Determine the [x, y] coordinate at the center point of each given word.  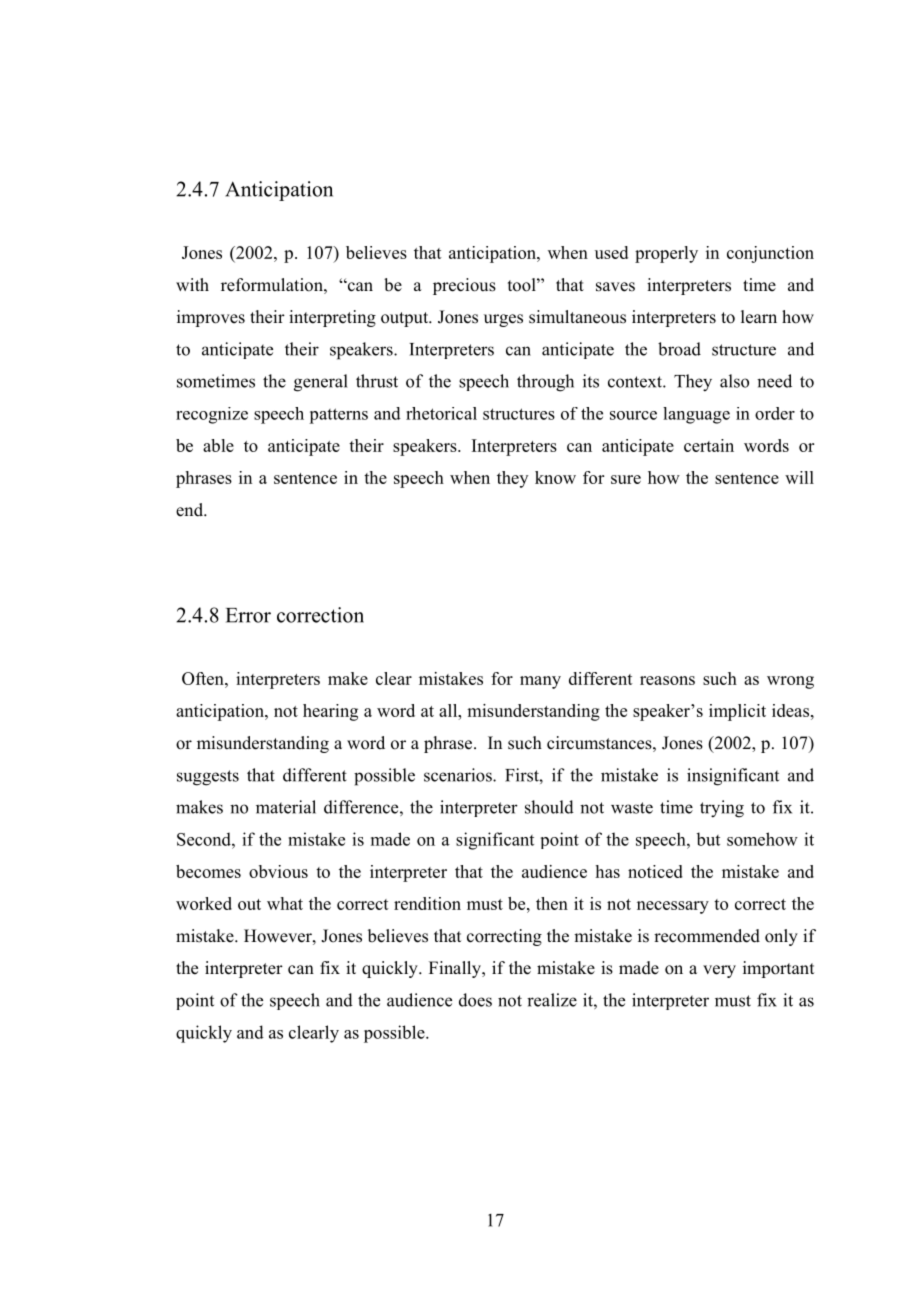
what [285, 903]
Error [248, 615]
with [192, 284]
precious [464, 286]
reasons [667, 680]
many [540, 682]
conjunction [770, 254]
